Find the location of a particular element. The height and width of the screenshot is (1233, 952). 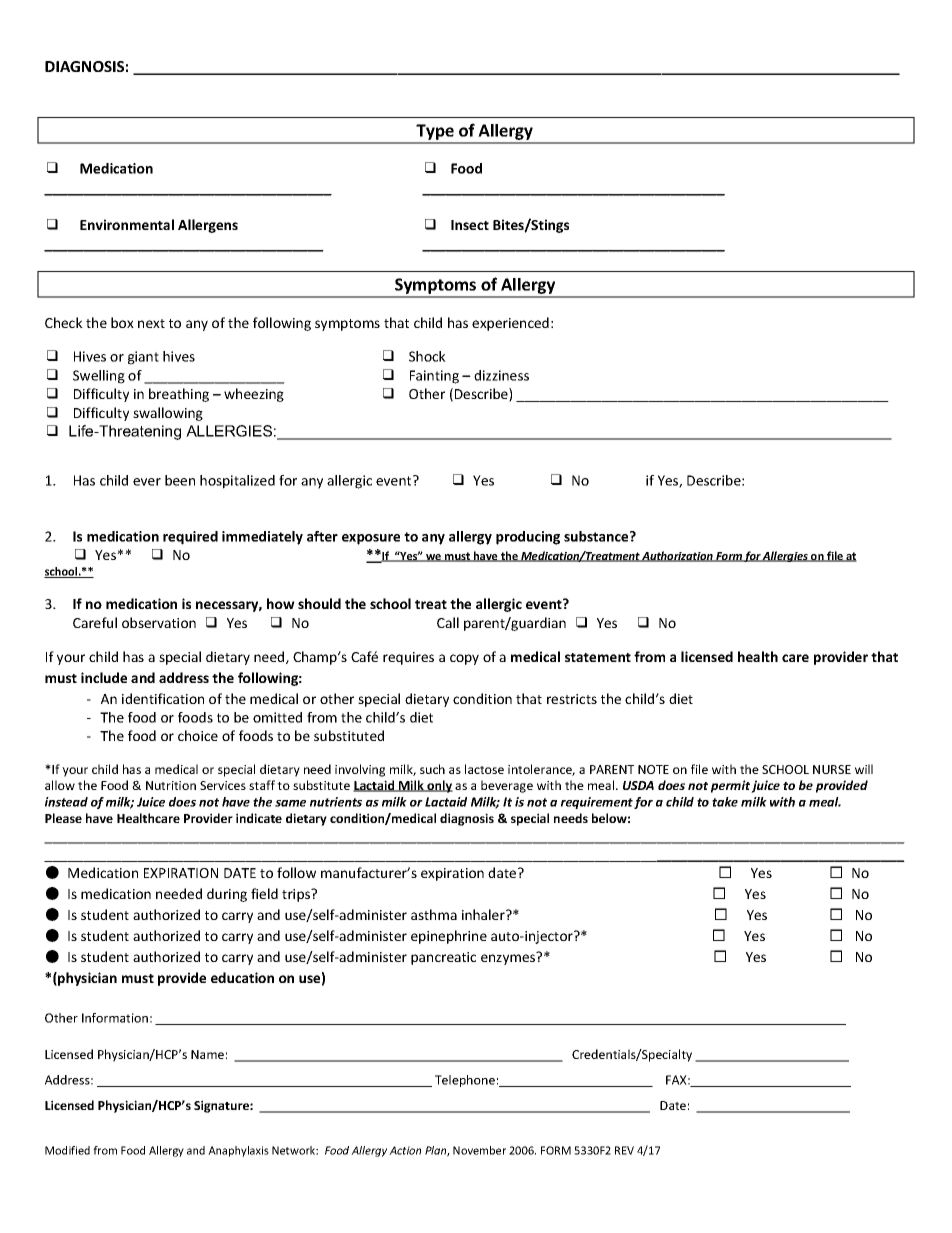

inhaler is located at coordinates (484, 914).
